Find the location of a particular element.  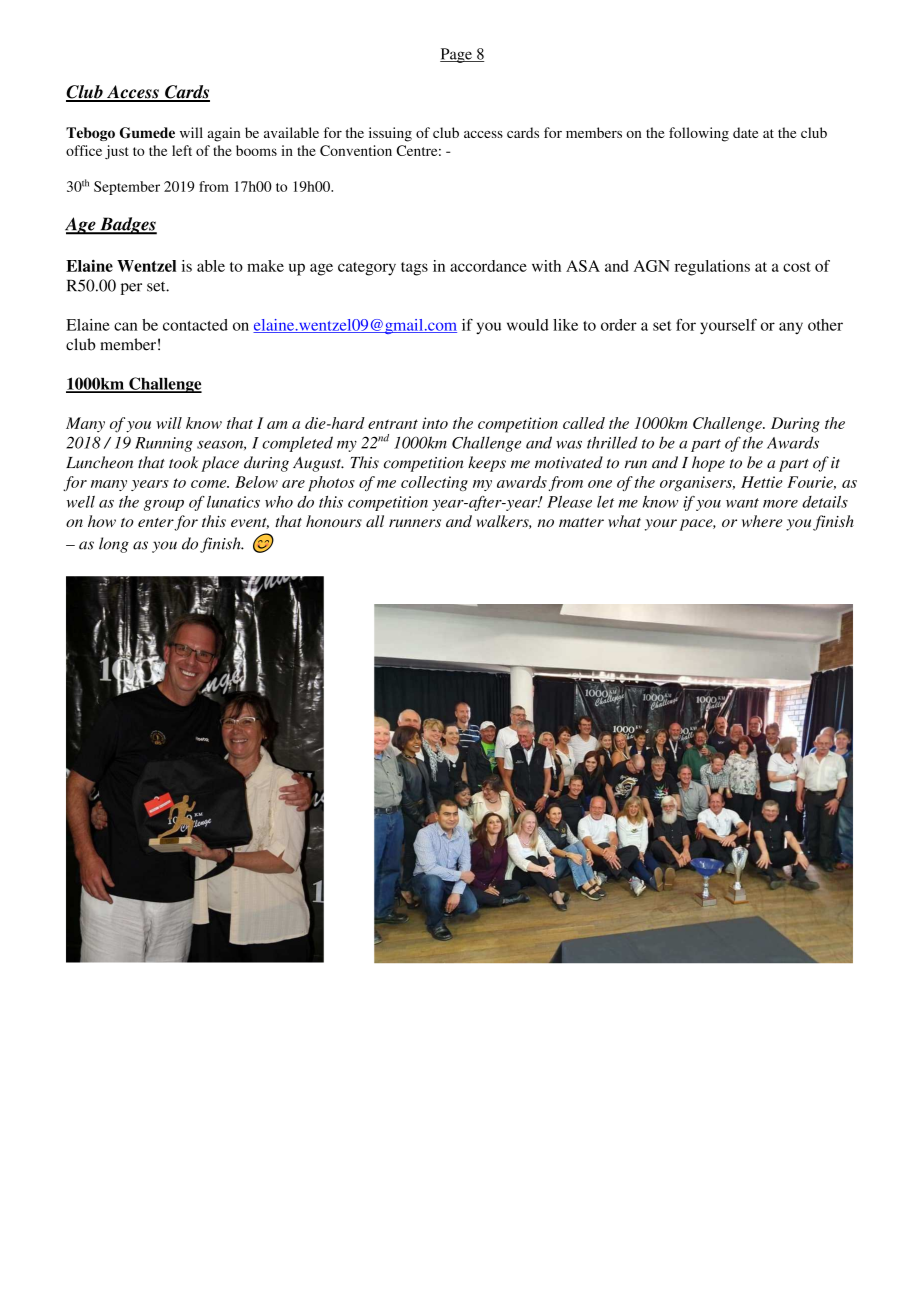

September is located at coordinates (127, 188).
